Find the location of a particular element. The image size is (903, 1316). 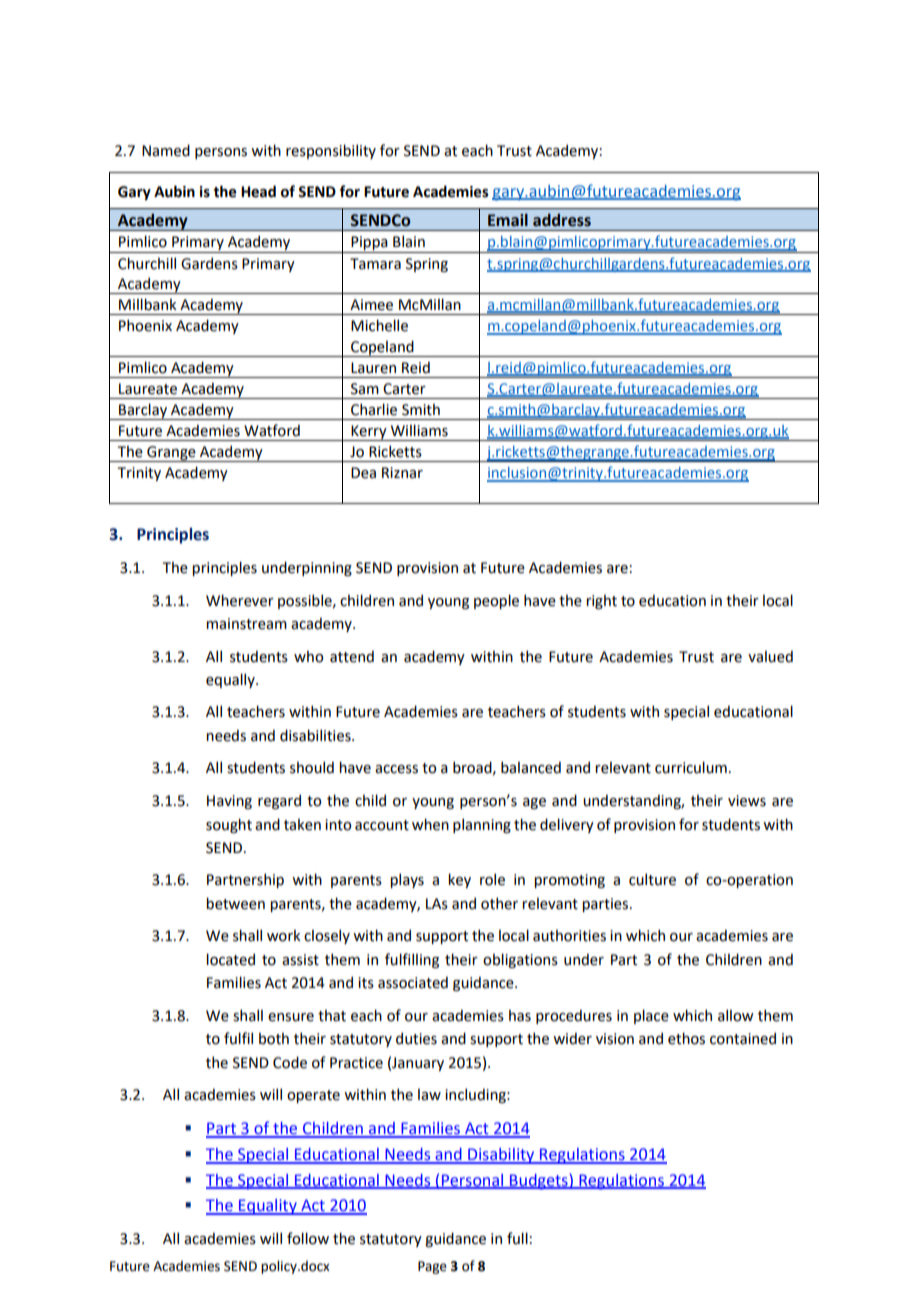

curriculum is located at coordinates (691, 767).
